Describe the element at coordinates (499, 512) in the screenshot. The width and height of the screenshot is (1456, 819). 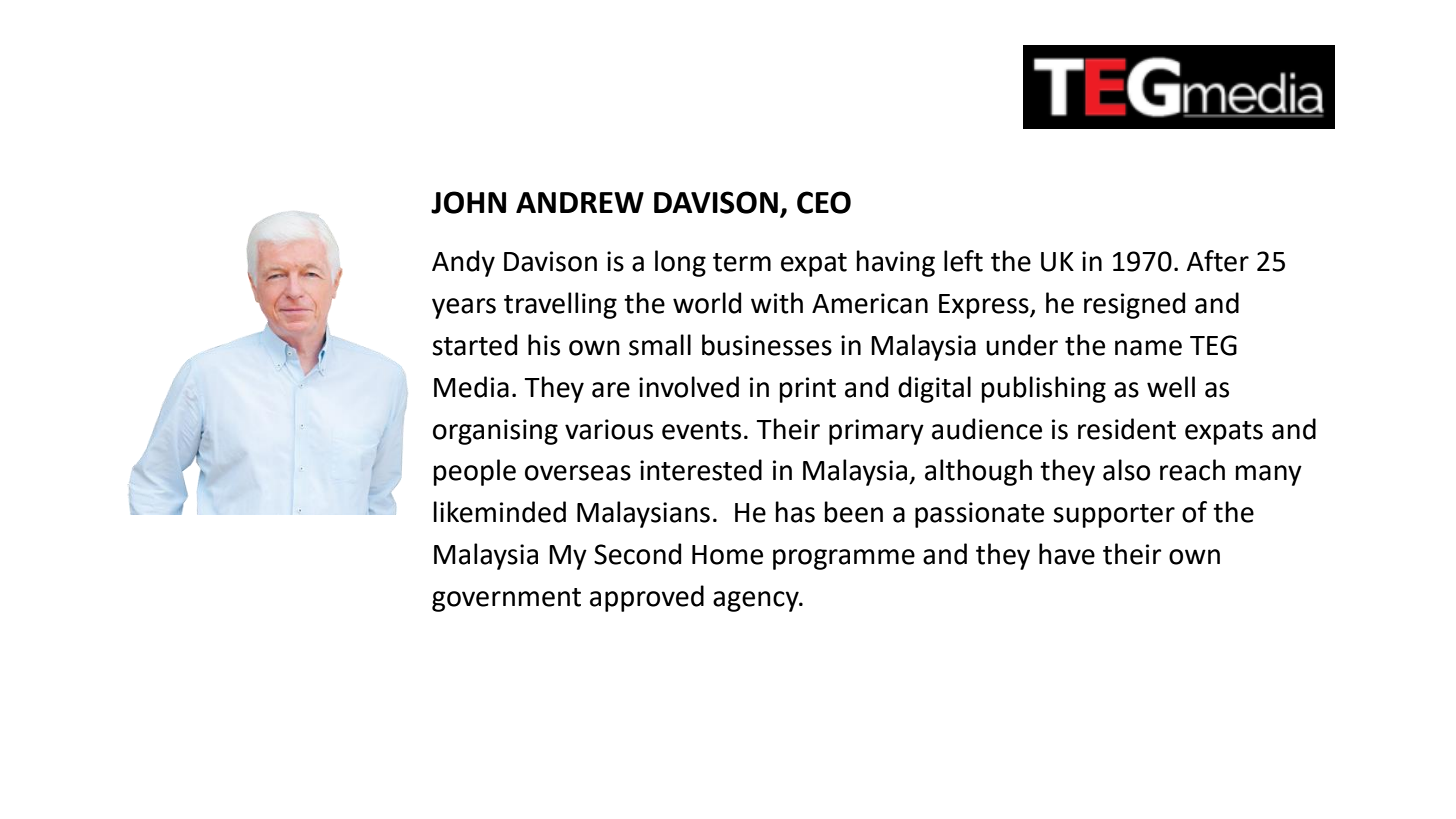
I see `likeminded` at that location.
